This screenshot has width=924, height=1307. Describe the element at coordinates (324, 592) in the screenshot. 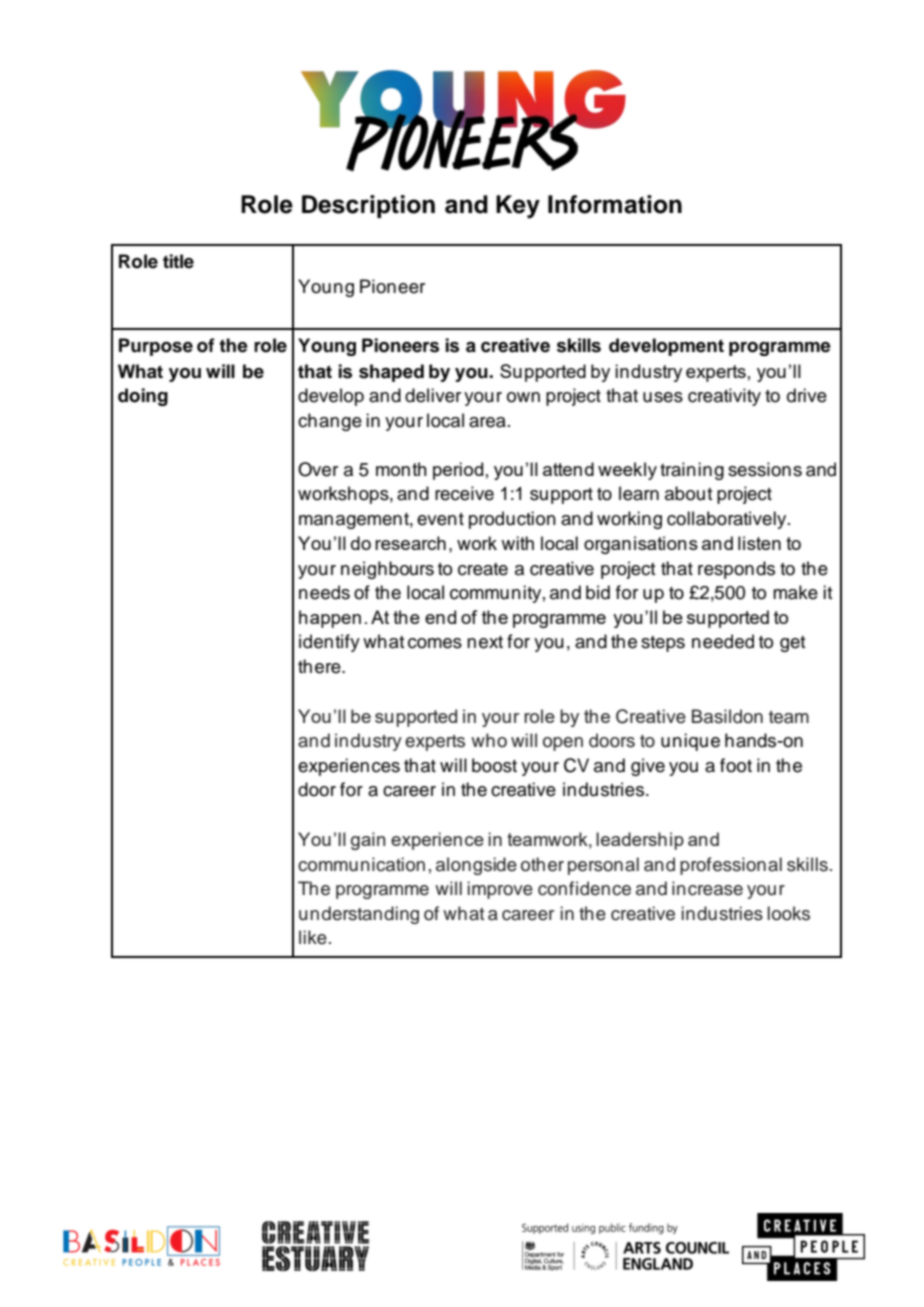

I see `needs` at that location.
